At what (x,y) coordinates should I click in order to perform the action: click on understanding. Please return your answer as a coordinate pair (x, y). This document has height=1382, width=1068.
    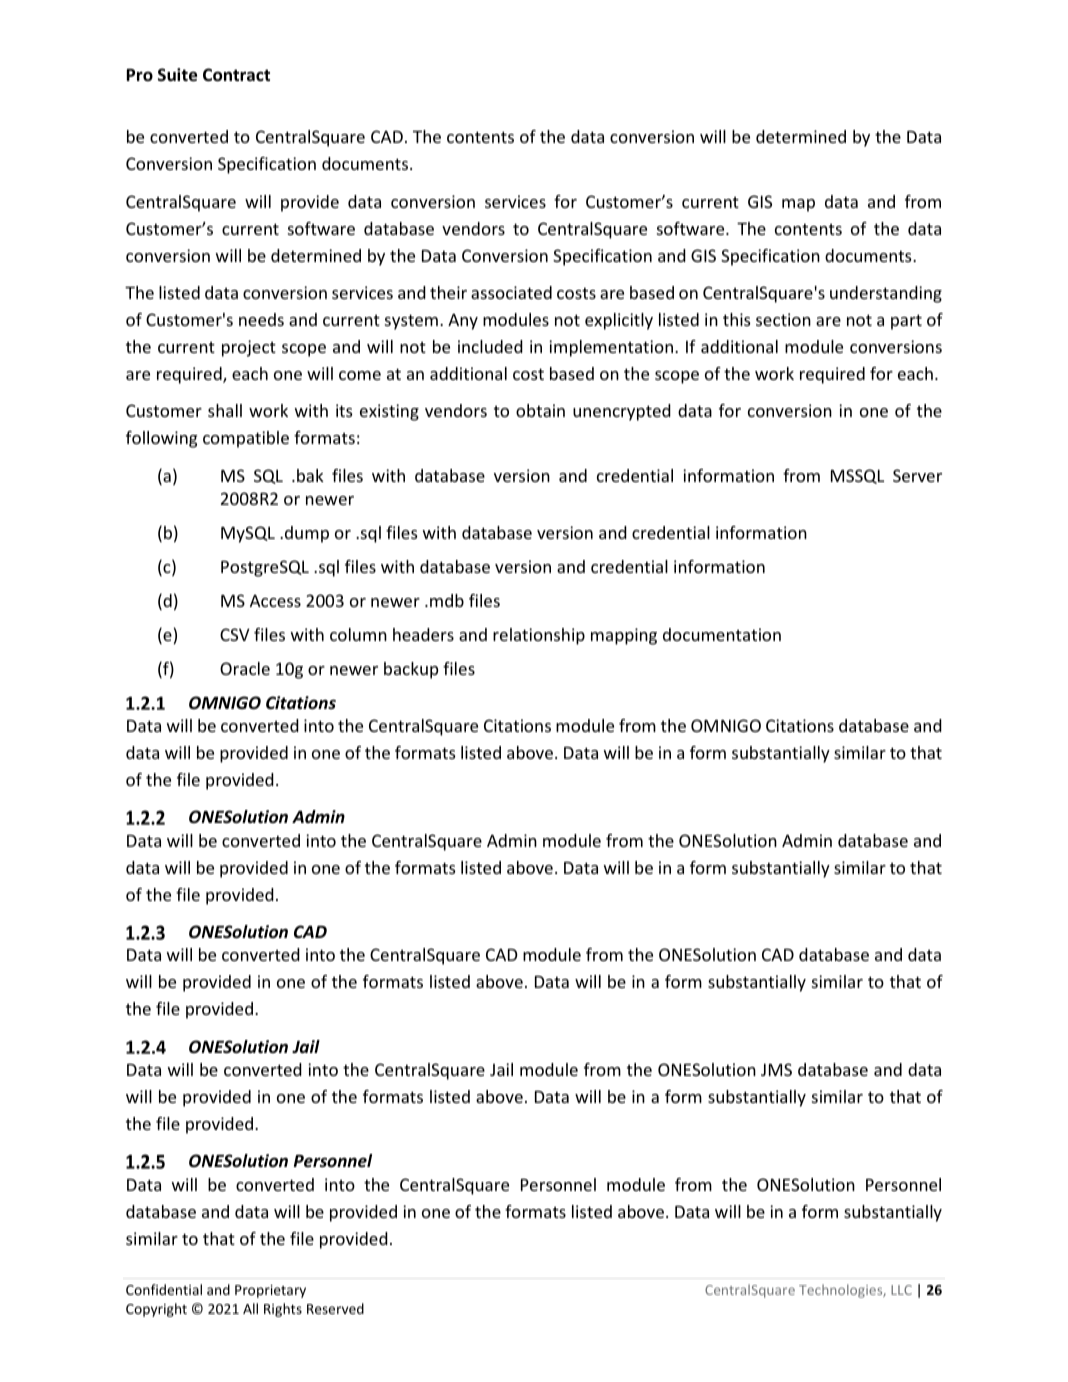
    Looking at the image, I should click on (886, 294).
